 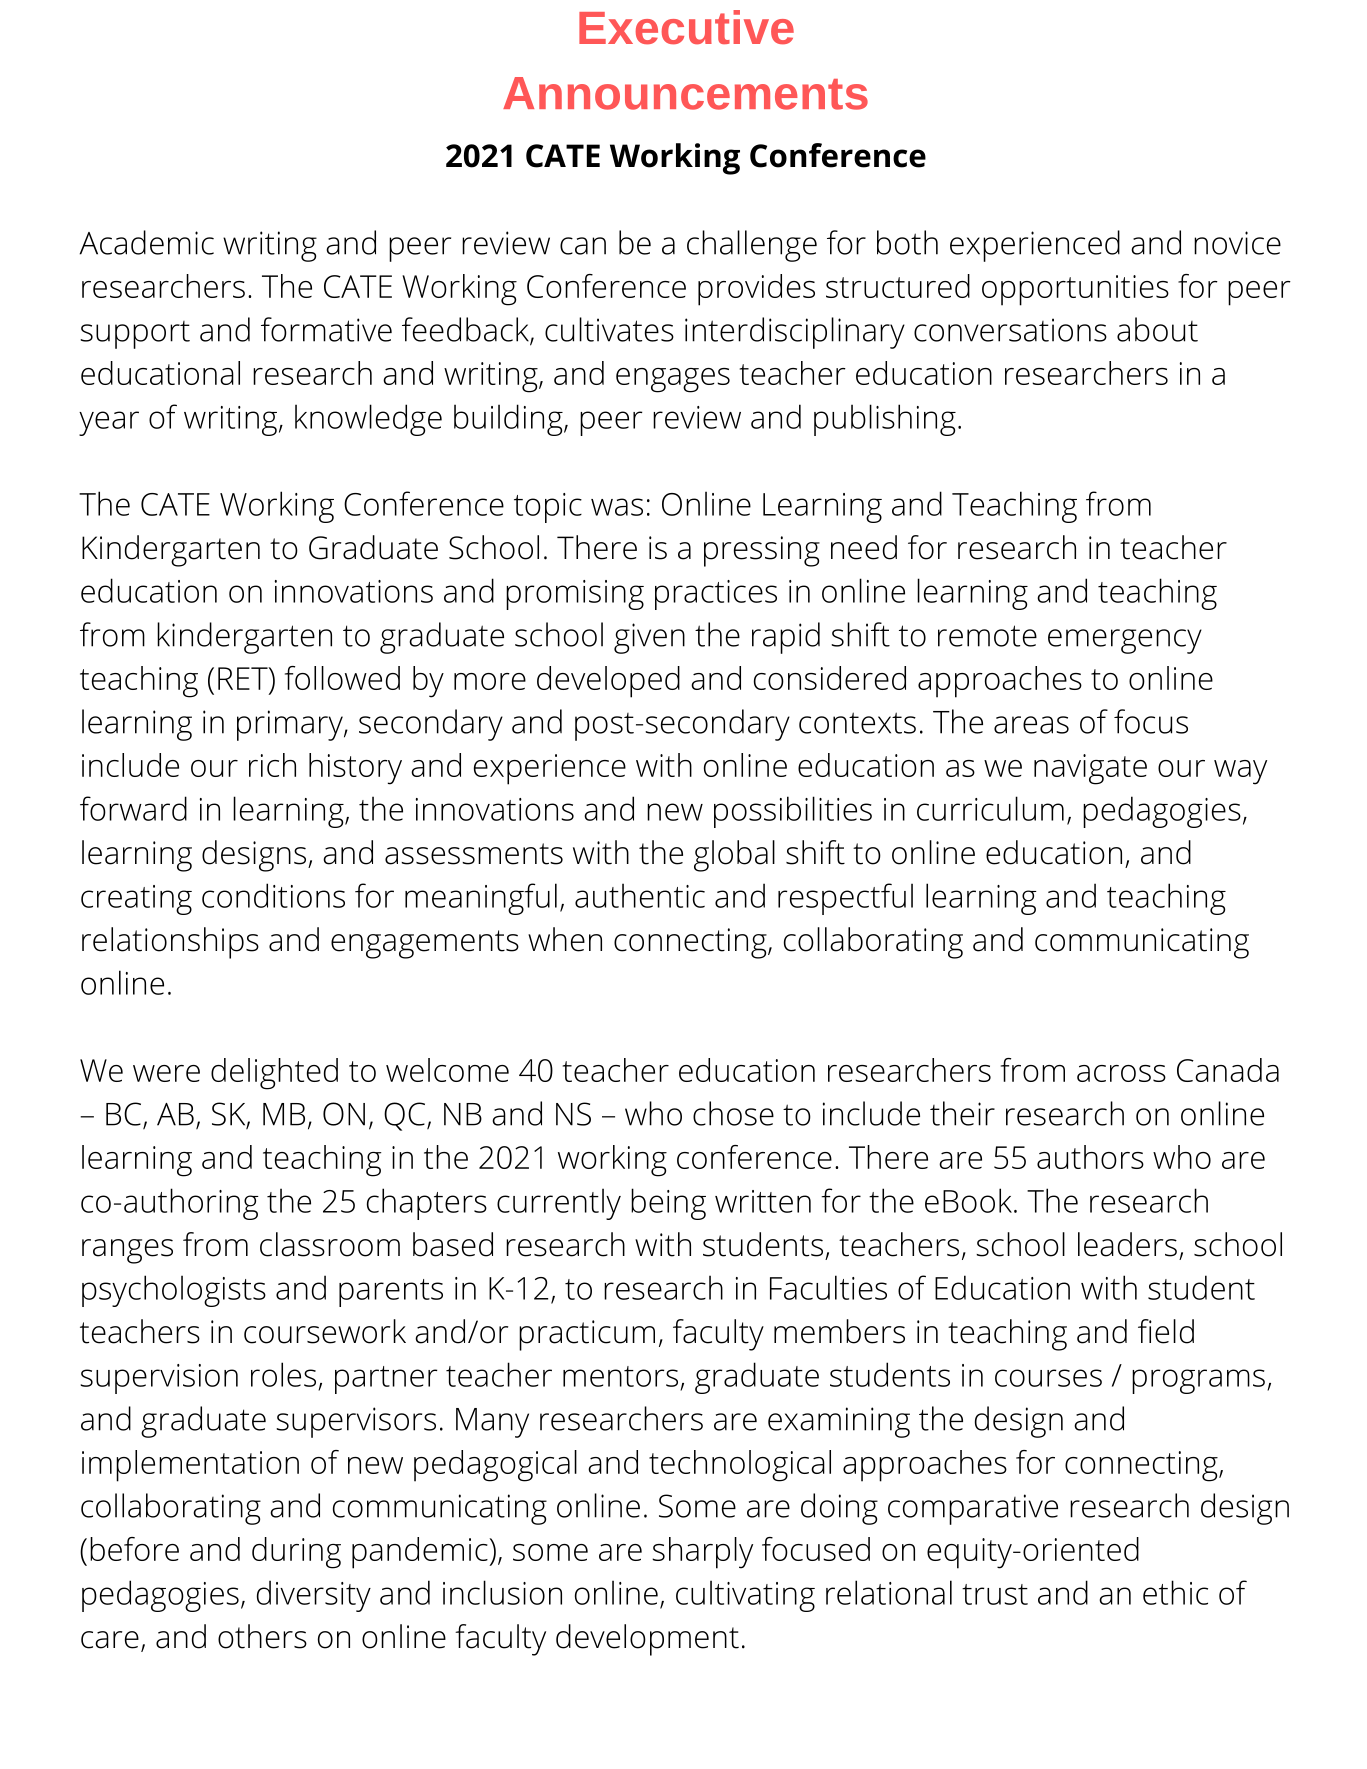 I want to click on others, so click(x=262, y=1636).
